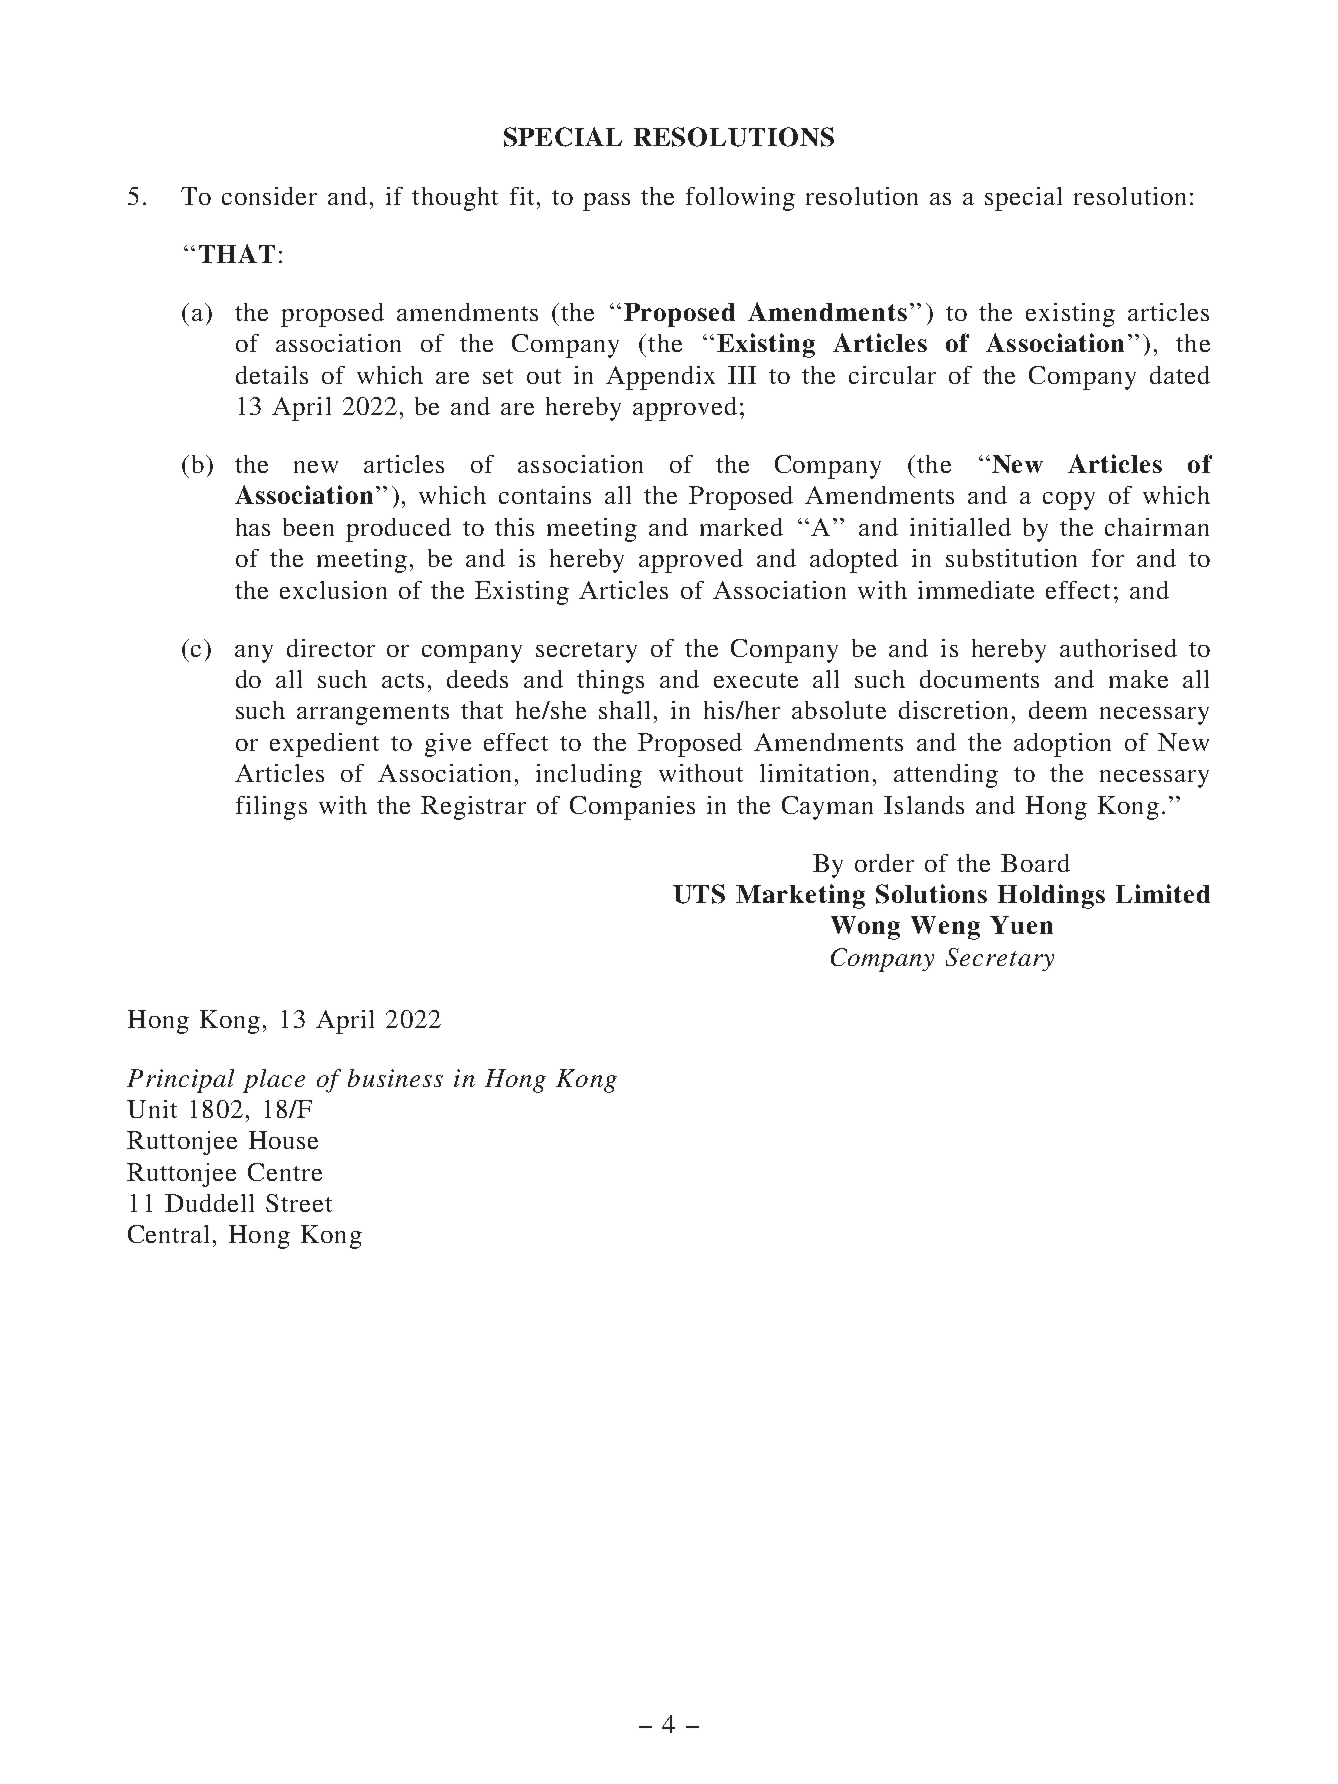  Describe the element at coordinates (253, 527) in the page. I see `has` at that location.
